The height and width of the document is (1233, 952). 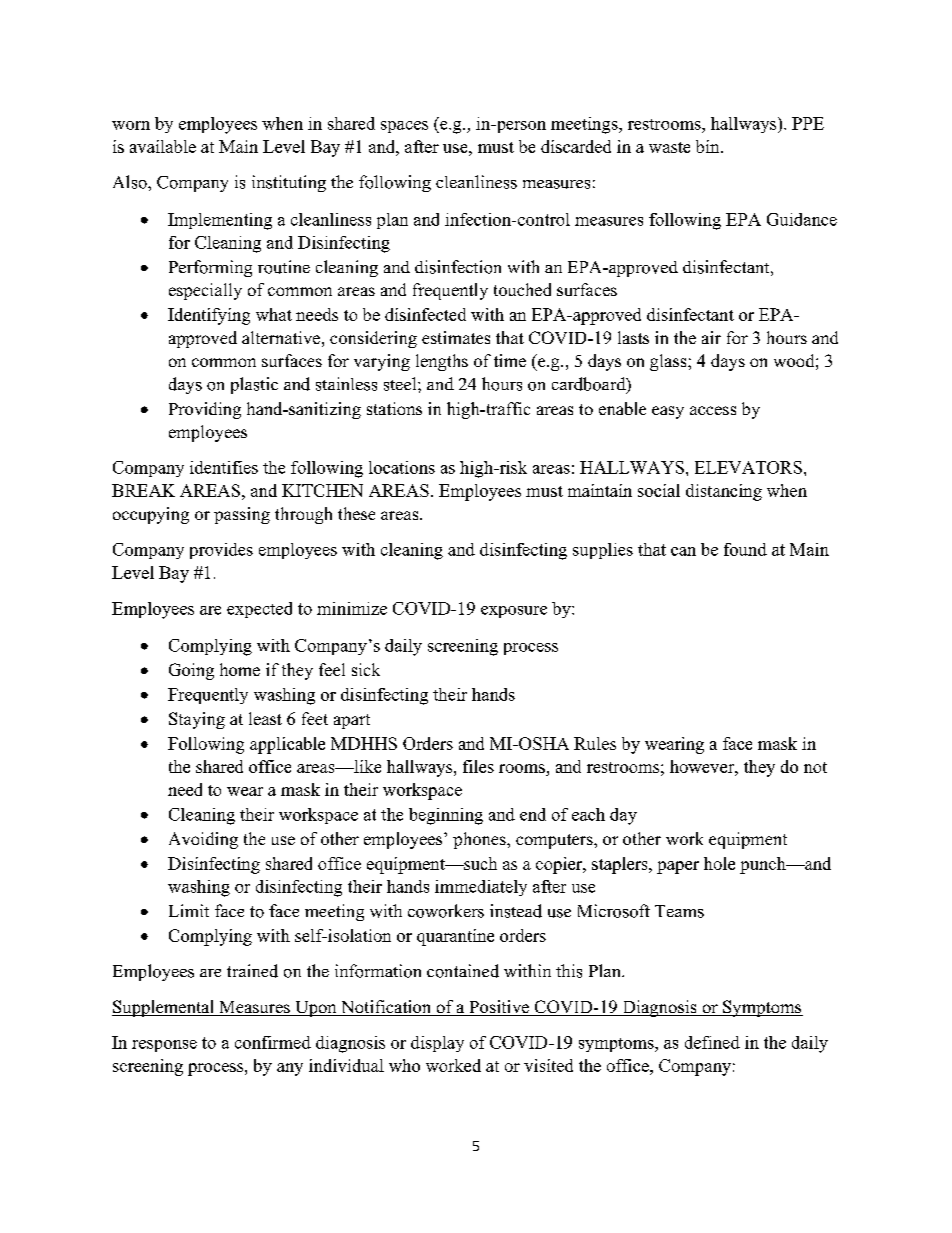 What do you see at coordinates (712, 1042) in the document?
I see `defined` at bounding box center [712, 1042].
